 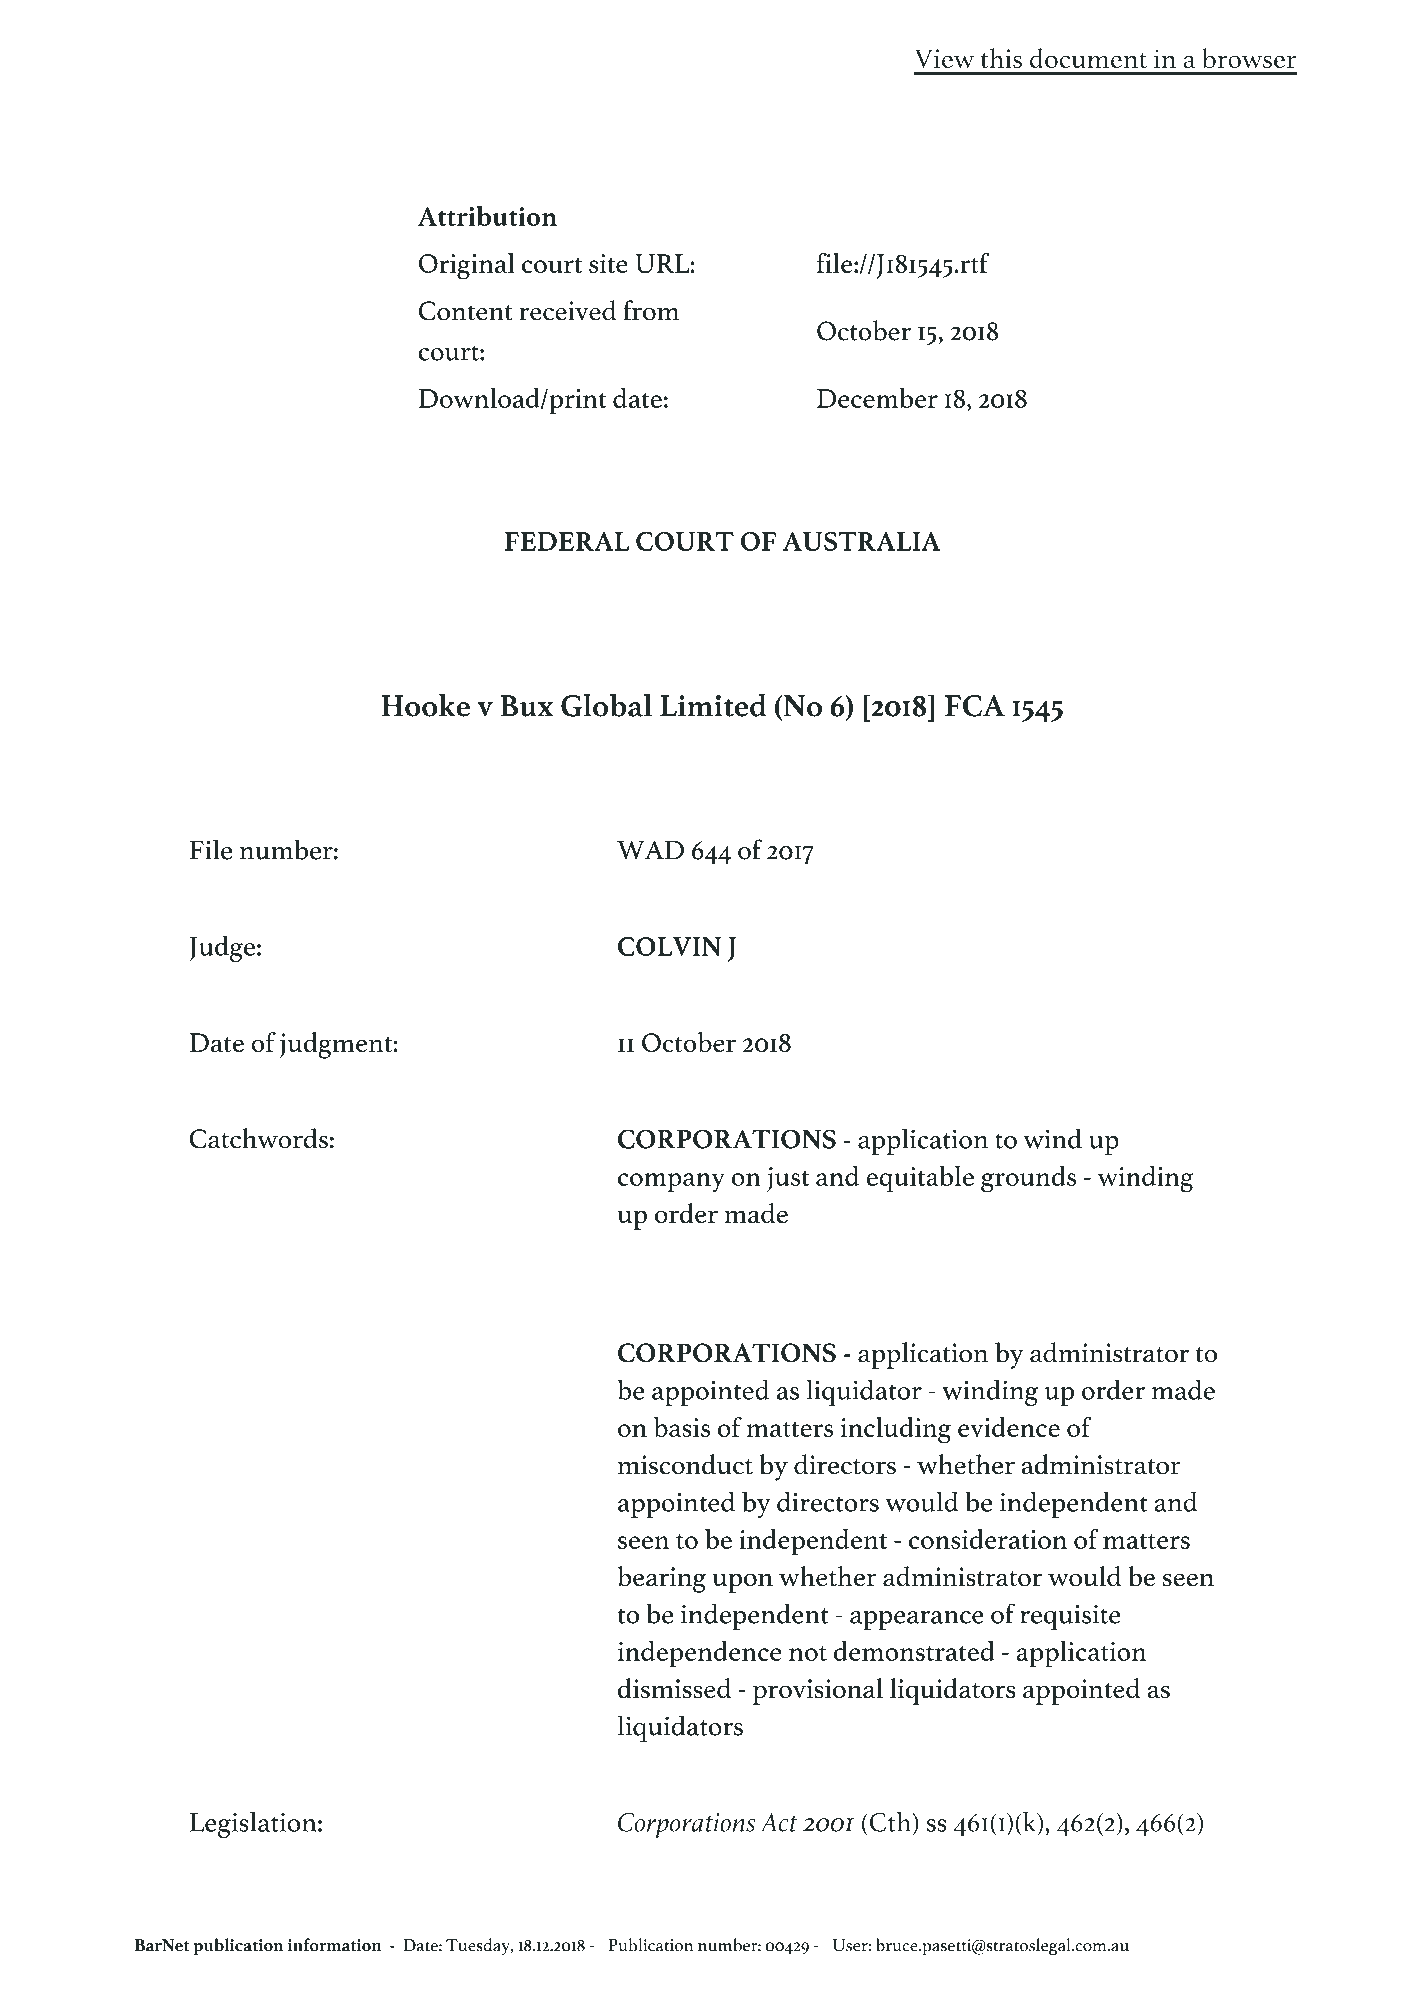 What do you see at coordinates (671, 1183) in the image?
I see `company` at bounding box center [671, 1183].
